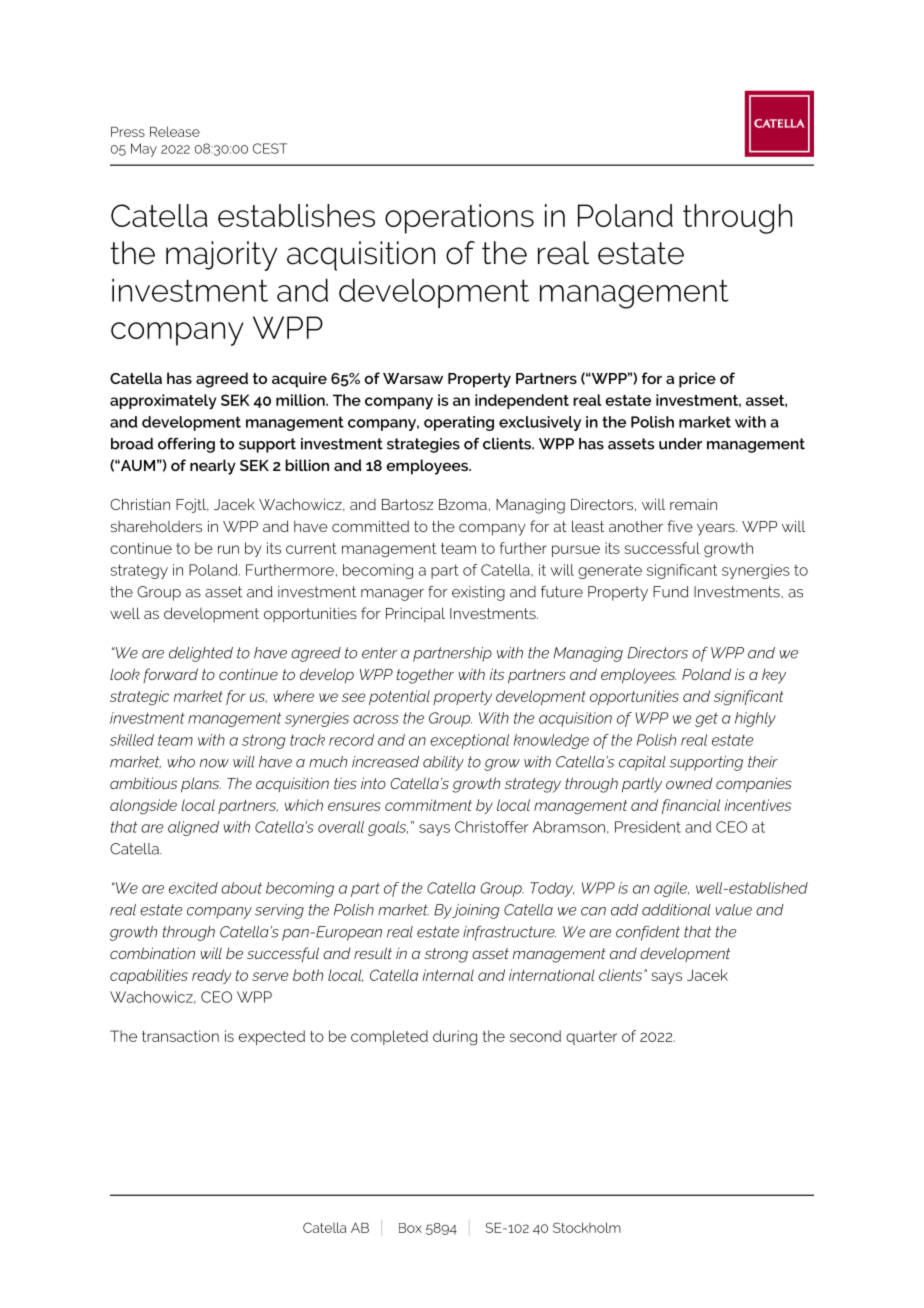 Image resolution: width=924 pixels, height=1308 pixels. I want to click on agile, so click(671, 889).
